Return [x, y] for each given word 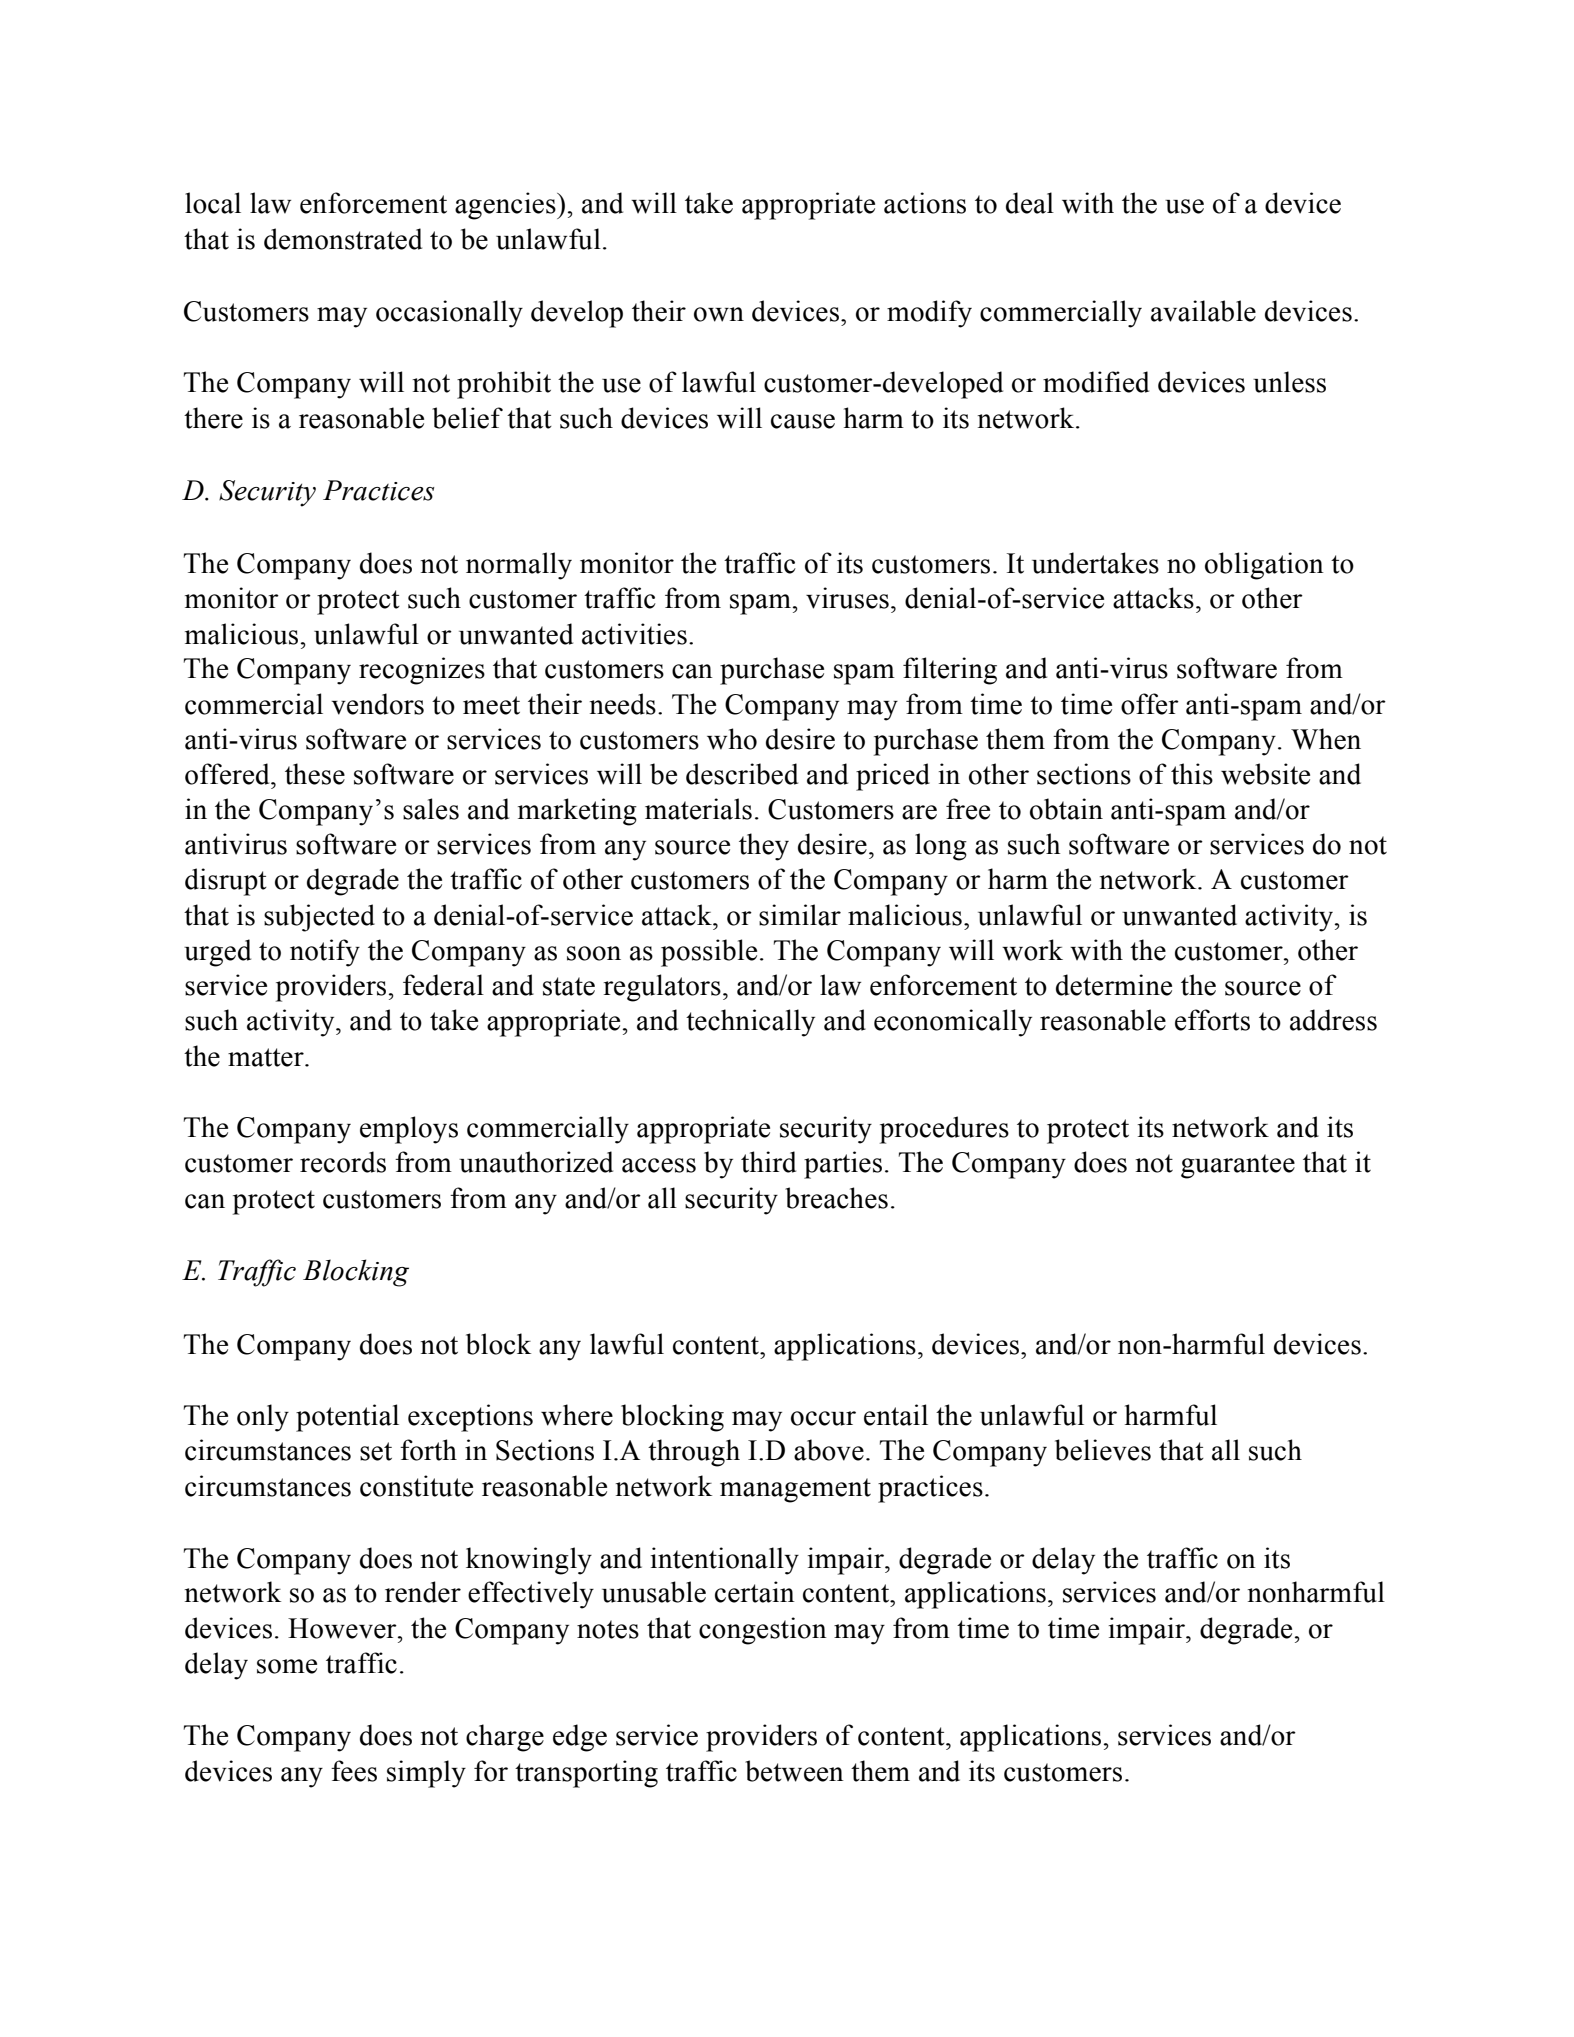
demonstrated [343, 239]
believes [1103, 1450]
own [719, 314]
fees [354, 1771]
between [794, 1771]
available [1203, 311]
